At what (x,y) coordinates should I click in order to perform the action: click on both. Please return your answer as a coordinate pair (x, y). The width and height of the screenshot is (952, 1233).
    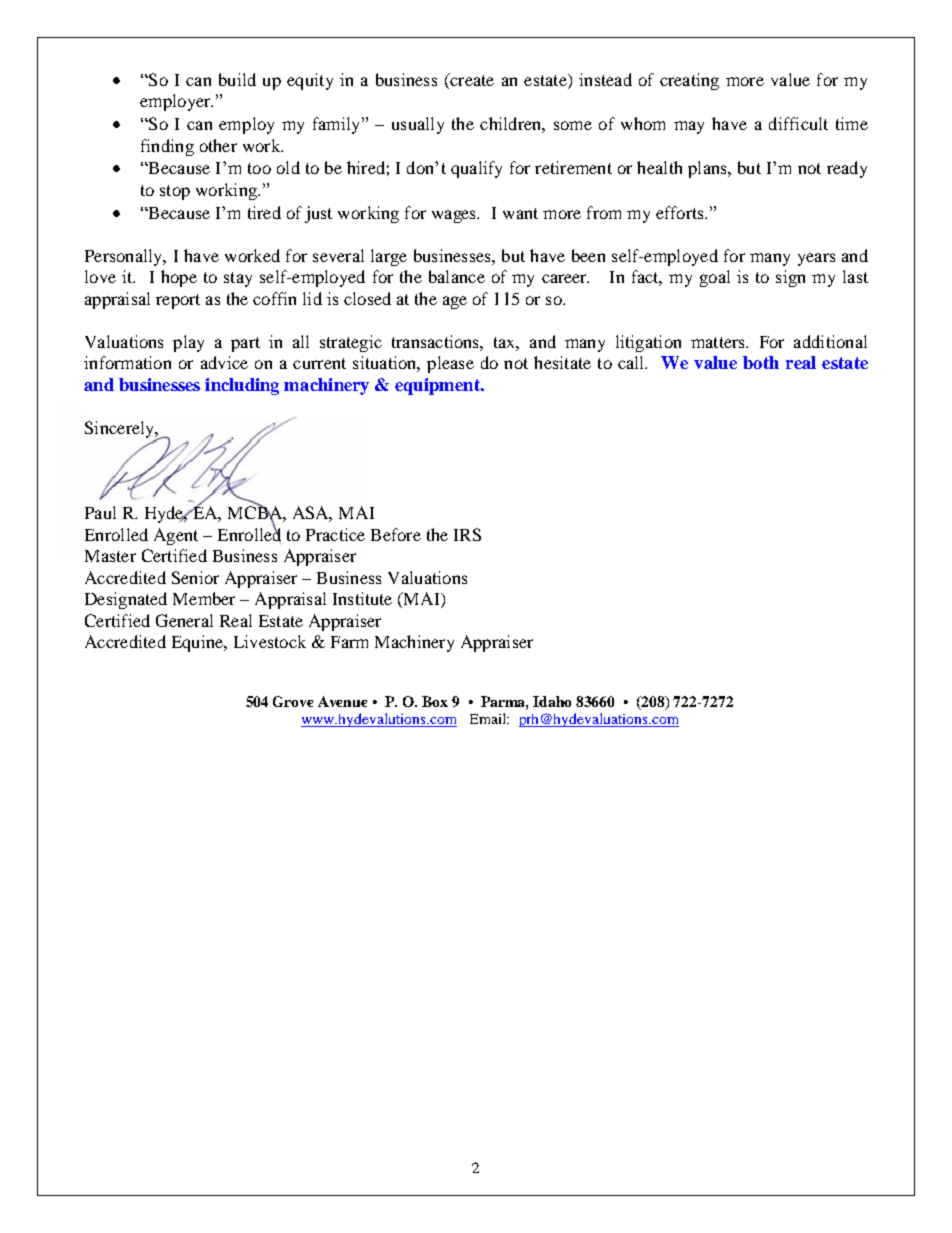
    Looking at the image, I should click on (761, 362).
